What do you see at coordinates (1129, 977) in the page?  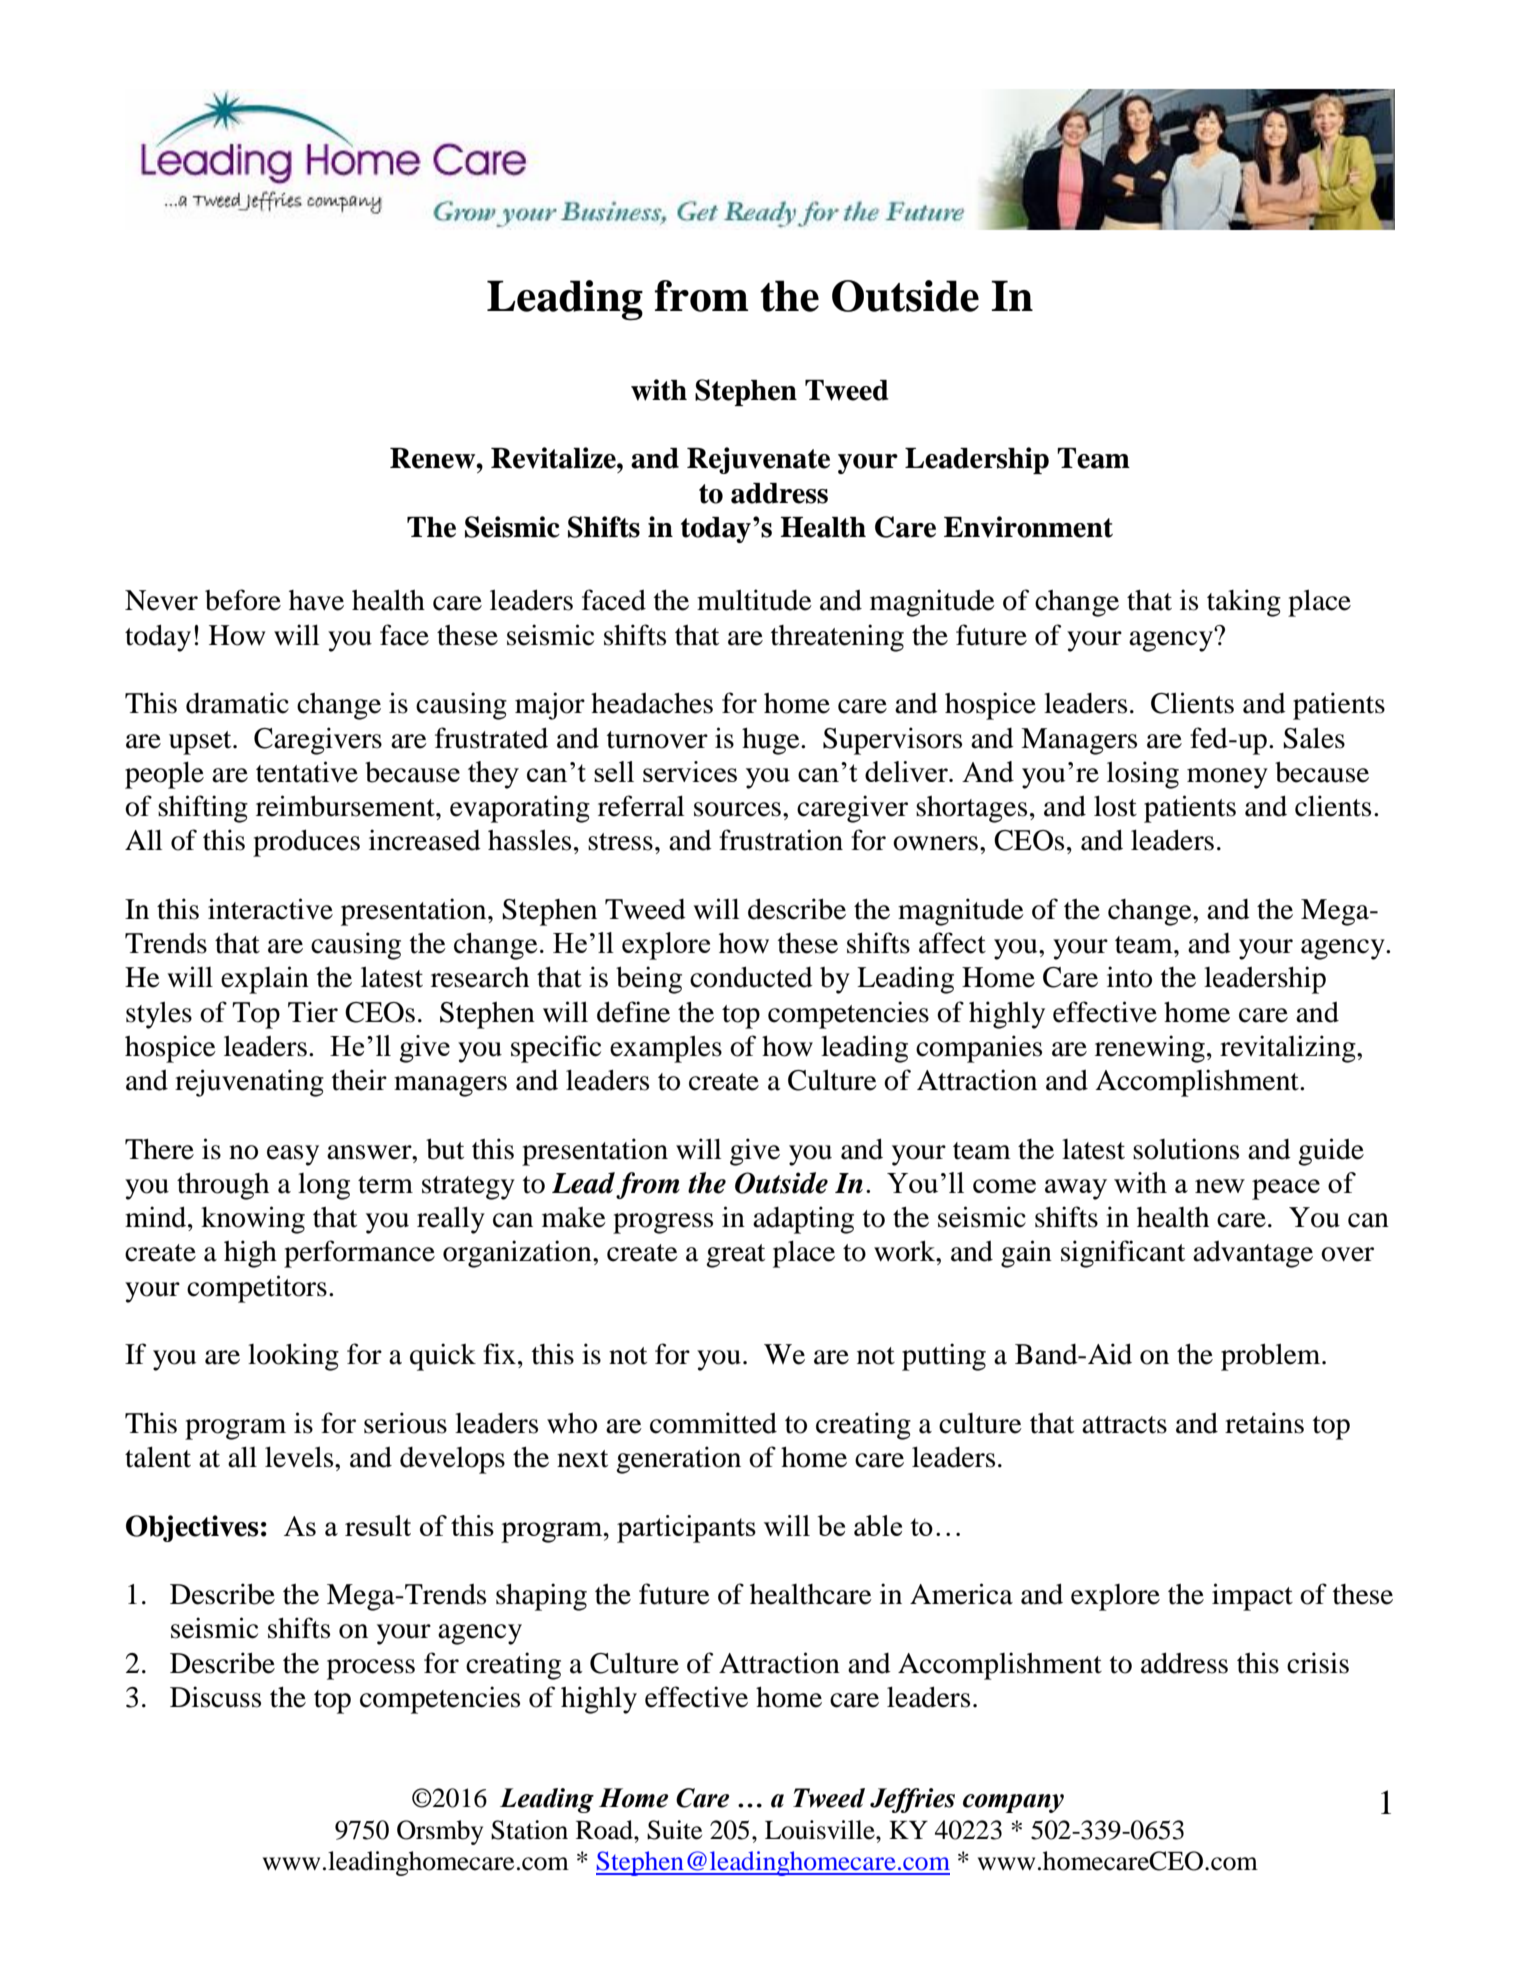 I see `into` at bounding box center [1129, 977].
